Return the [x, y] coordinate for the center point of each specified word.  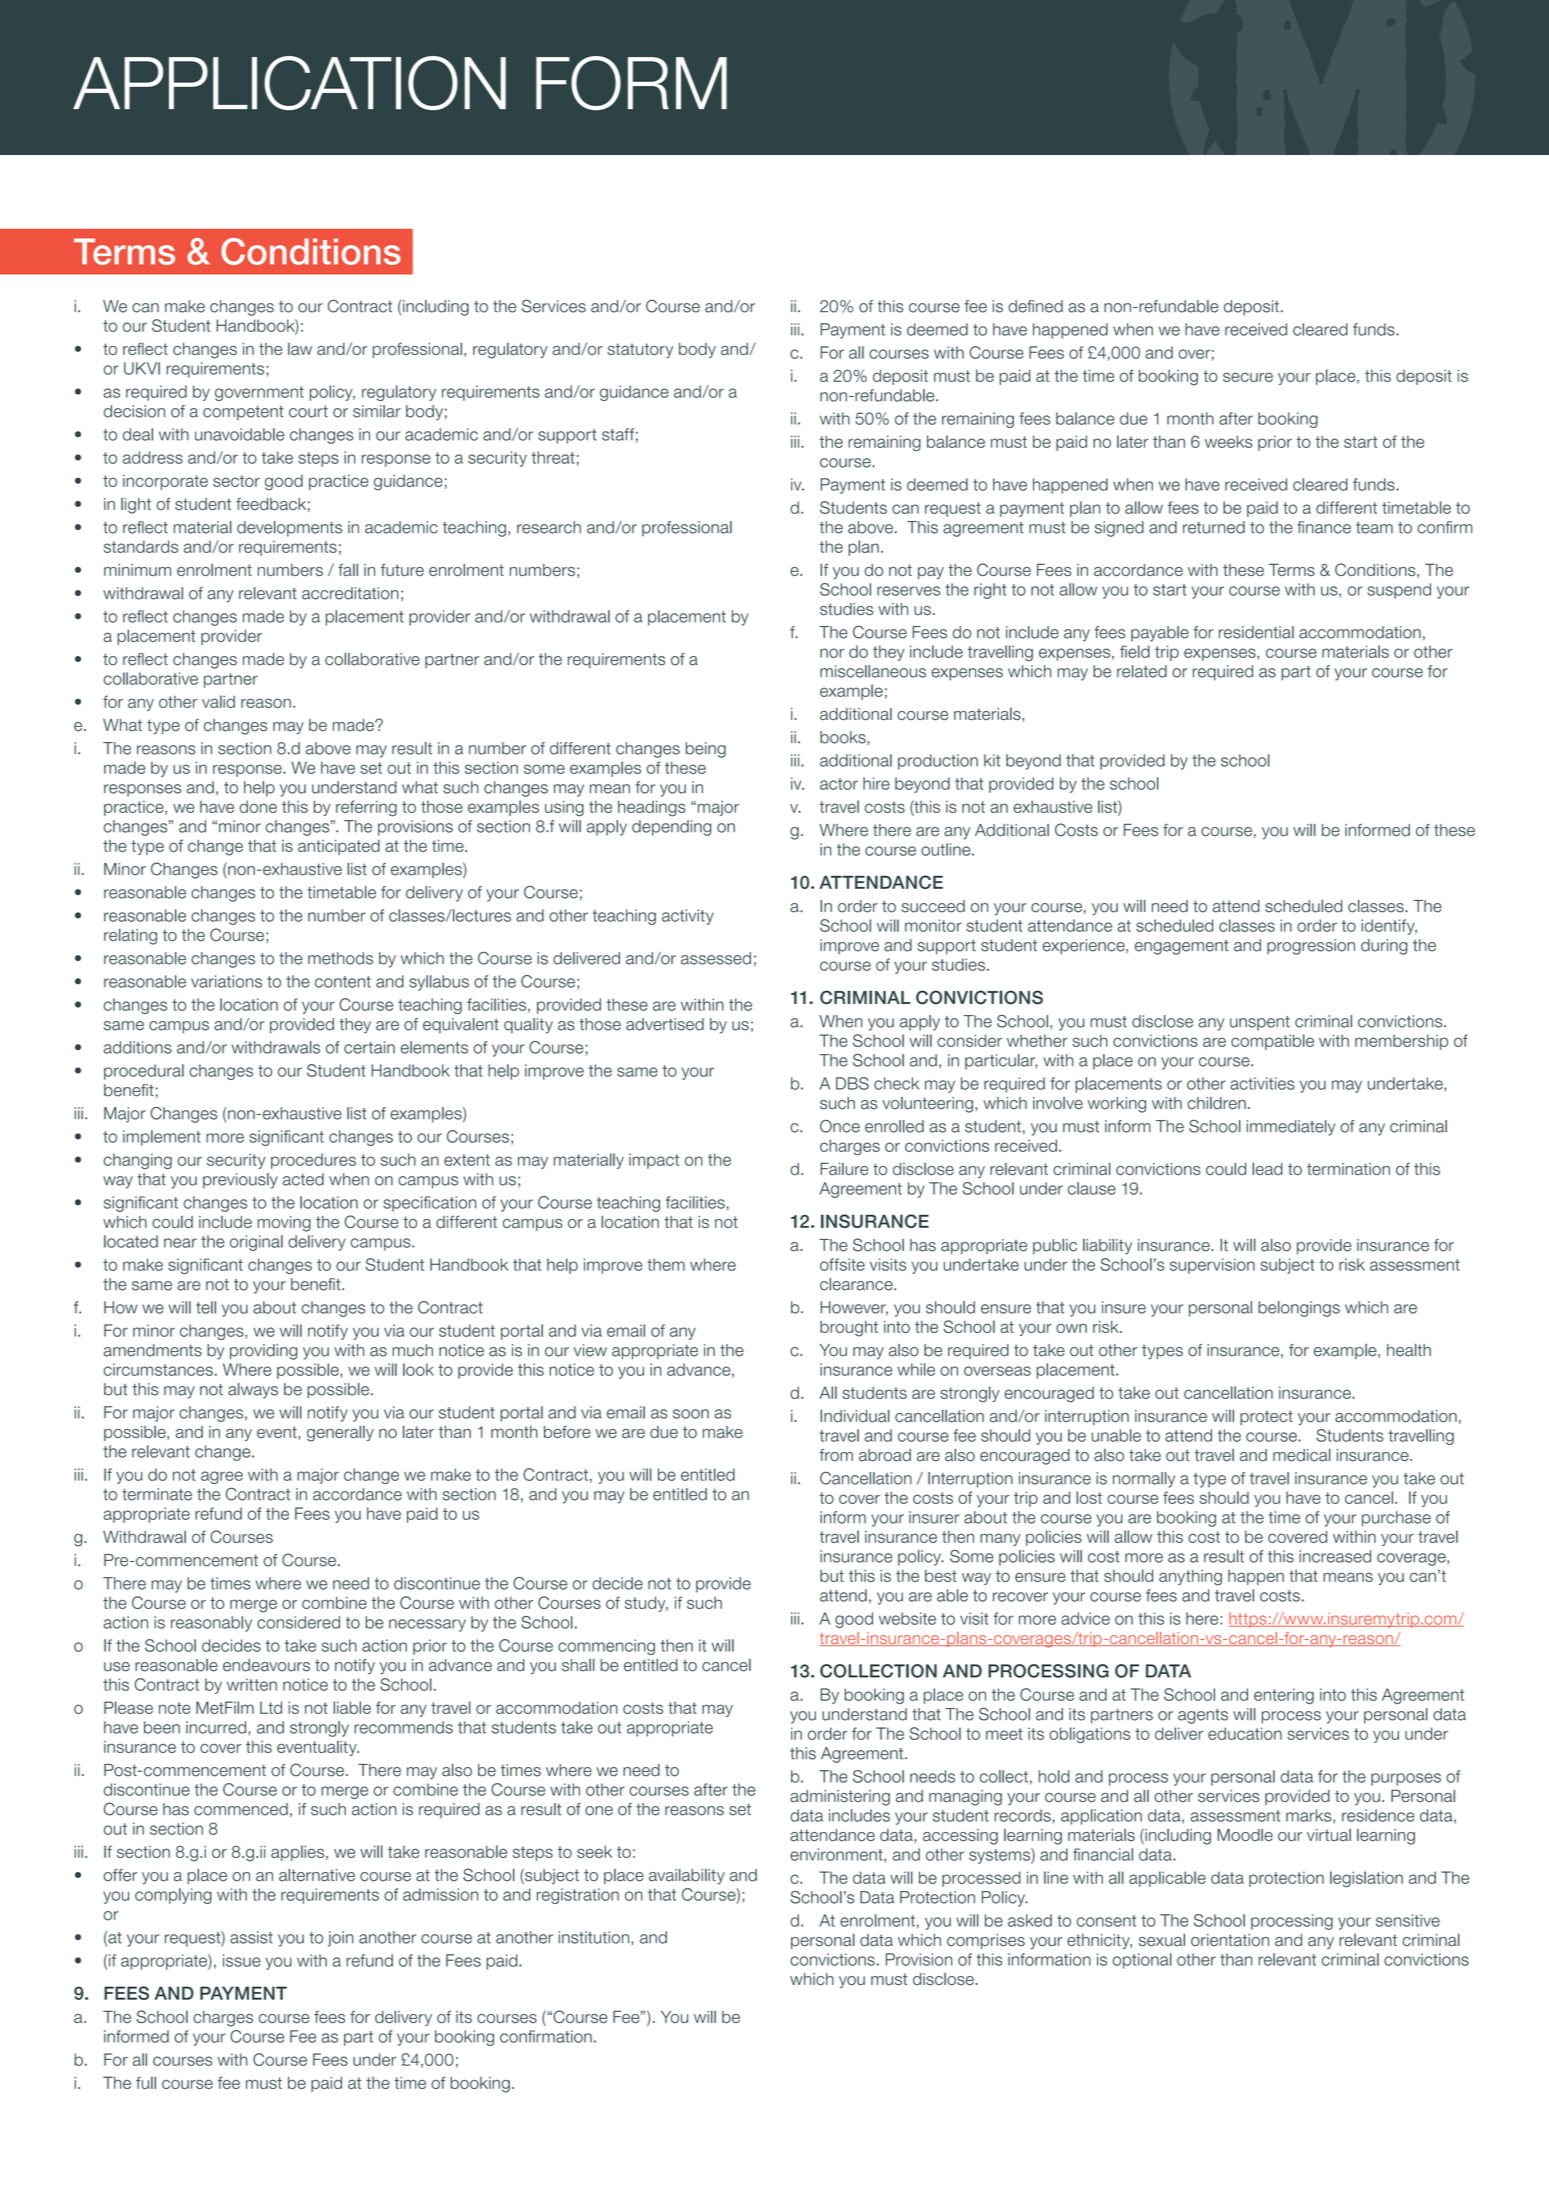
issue [242, 1960]
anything [1190, 1577]
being [706, 750]
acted [303, 1179]
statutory [640, 350]
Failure [844, 1168]
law [300, 349]
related [1142, 671]
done [258, 806]
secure [1248, 377]
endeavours [266, 1665]
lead [1267, 1168]
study [646, 1604]
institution [595, 1937]
